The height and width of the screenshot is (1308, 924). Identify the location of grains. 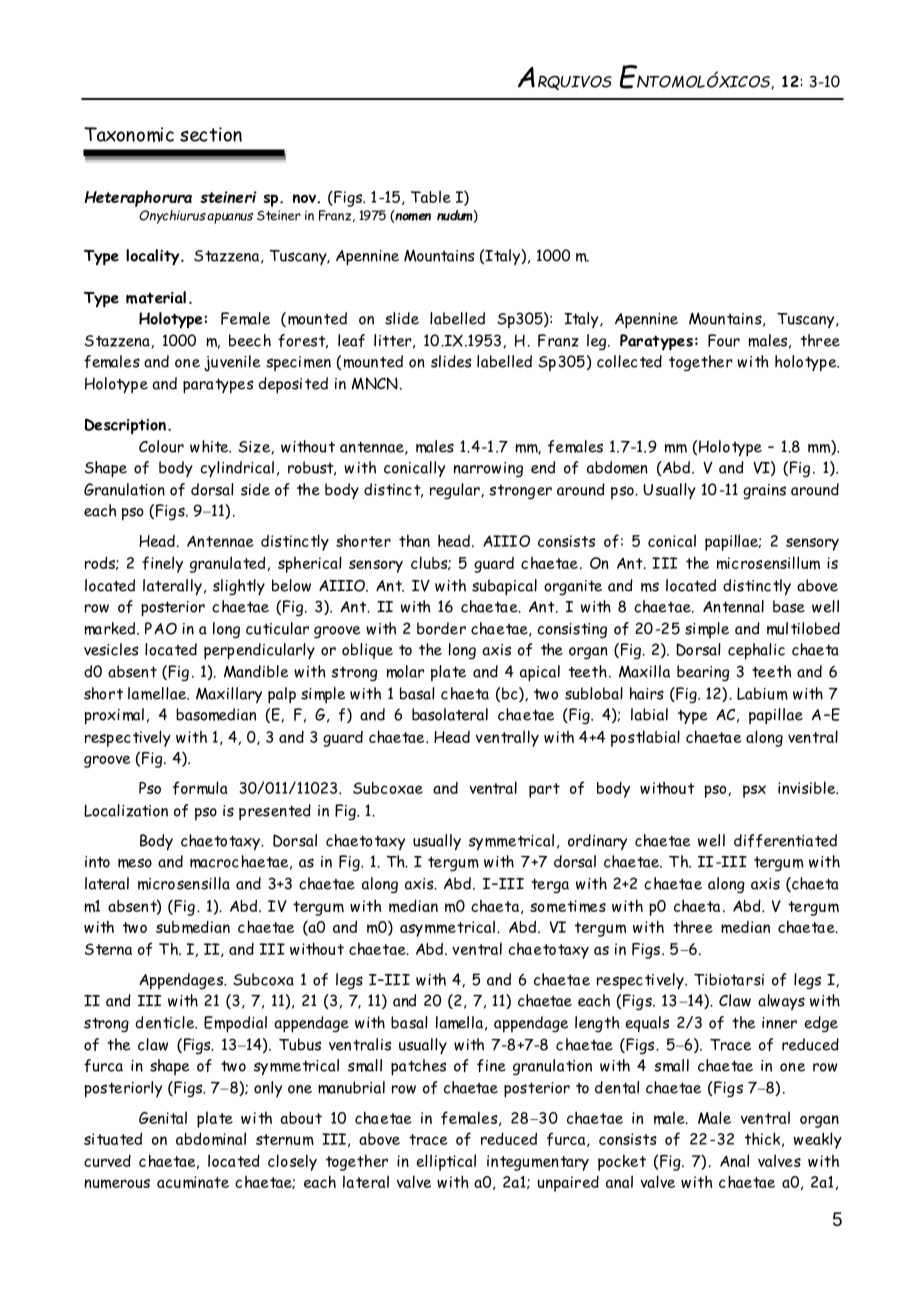
(764, 491).
